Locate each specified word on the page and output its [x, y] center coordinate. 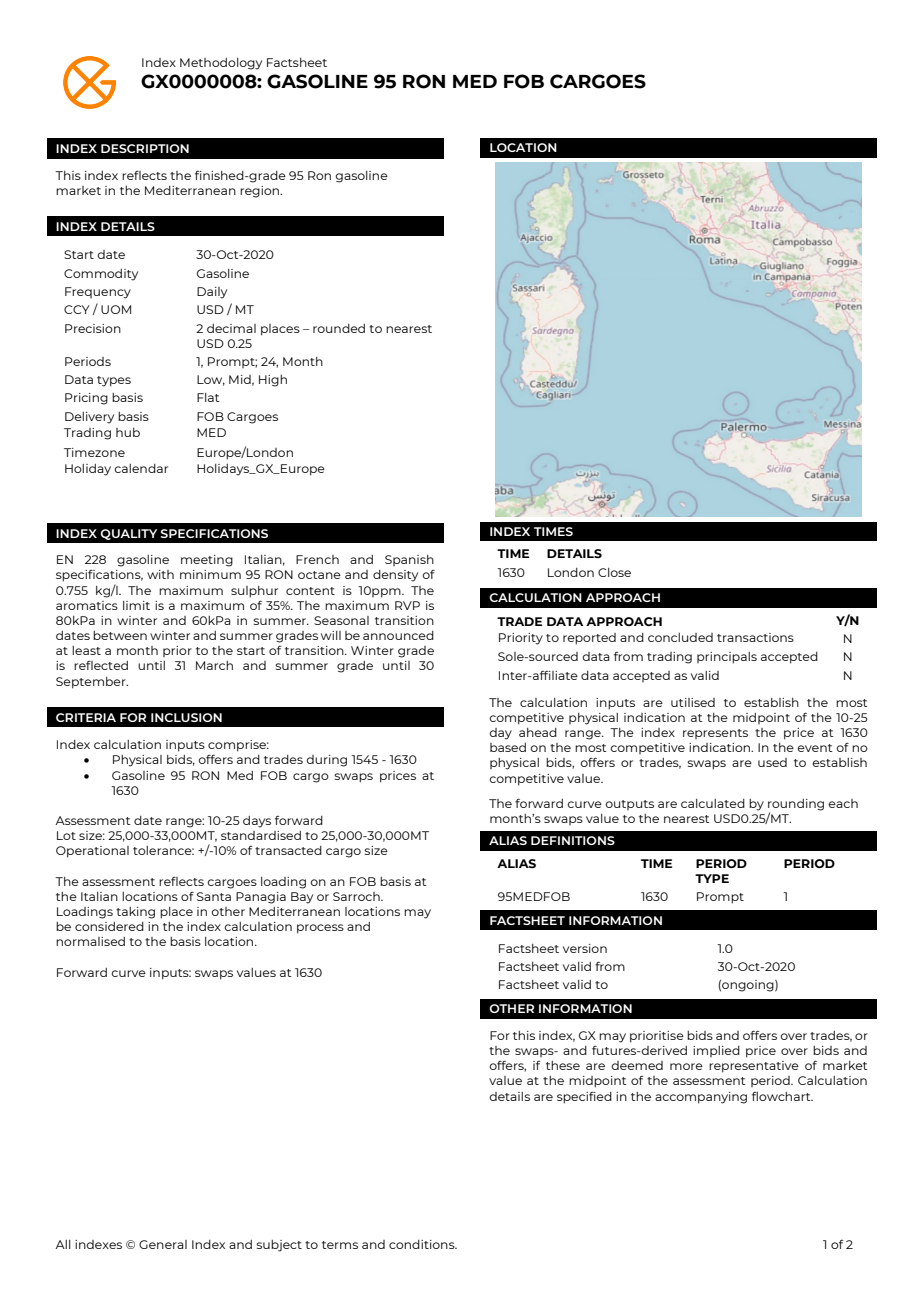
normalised [90, 941]
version [585, 948]
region [261, 192]
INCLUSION [186, 717]
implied [716, 1051]
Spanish [409, 560]
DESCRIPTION [145, 148]
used [772, 762]
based [508, 747]
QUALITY [128, 534]
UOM [116, 309]
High [273, 381]
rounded [339, 328]
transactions [755, 637]
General [163, 1244]
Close [614, 572]
